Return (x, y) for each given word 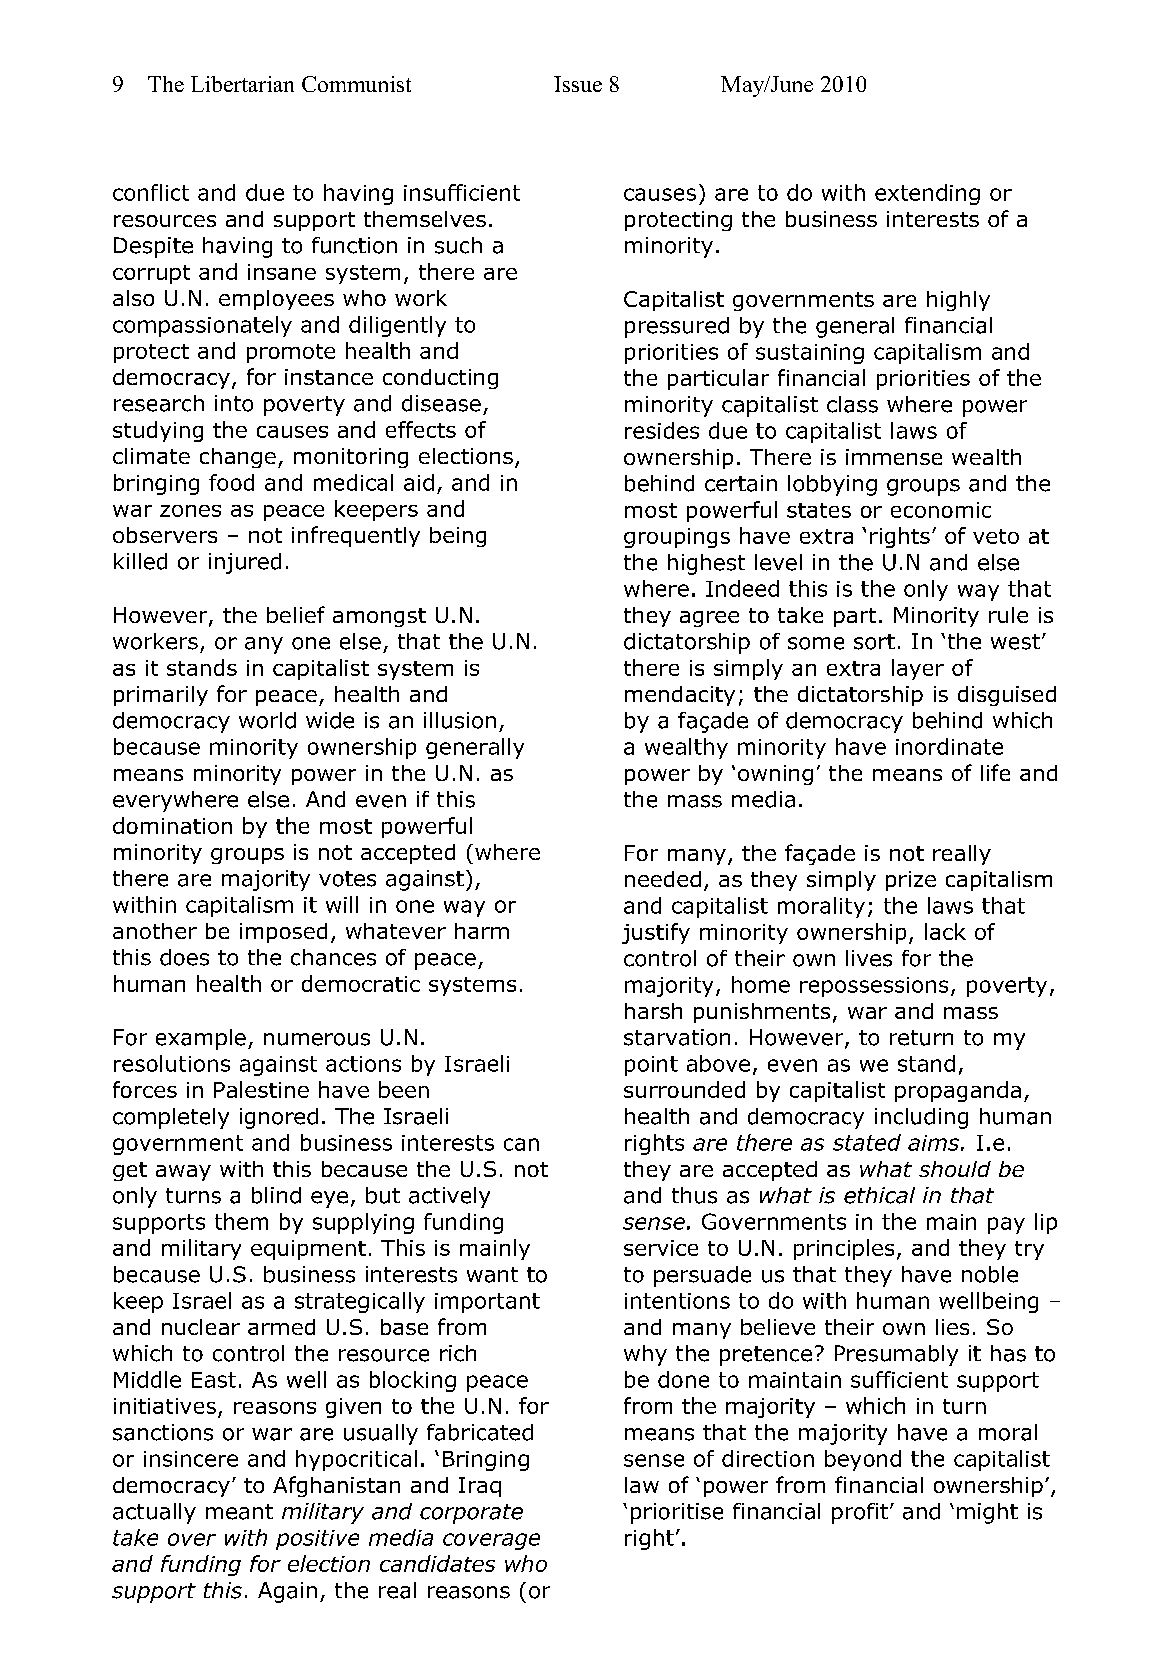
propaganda (958, 1091)
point (651, 1066)
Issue (578, 84)
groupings (677, 538)
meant (239, 1512)
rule (1008, 615)
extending (927, 194)
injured (245, 563)
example (201, 1039)
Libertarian (242, 84)
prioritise (677, 1513)
